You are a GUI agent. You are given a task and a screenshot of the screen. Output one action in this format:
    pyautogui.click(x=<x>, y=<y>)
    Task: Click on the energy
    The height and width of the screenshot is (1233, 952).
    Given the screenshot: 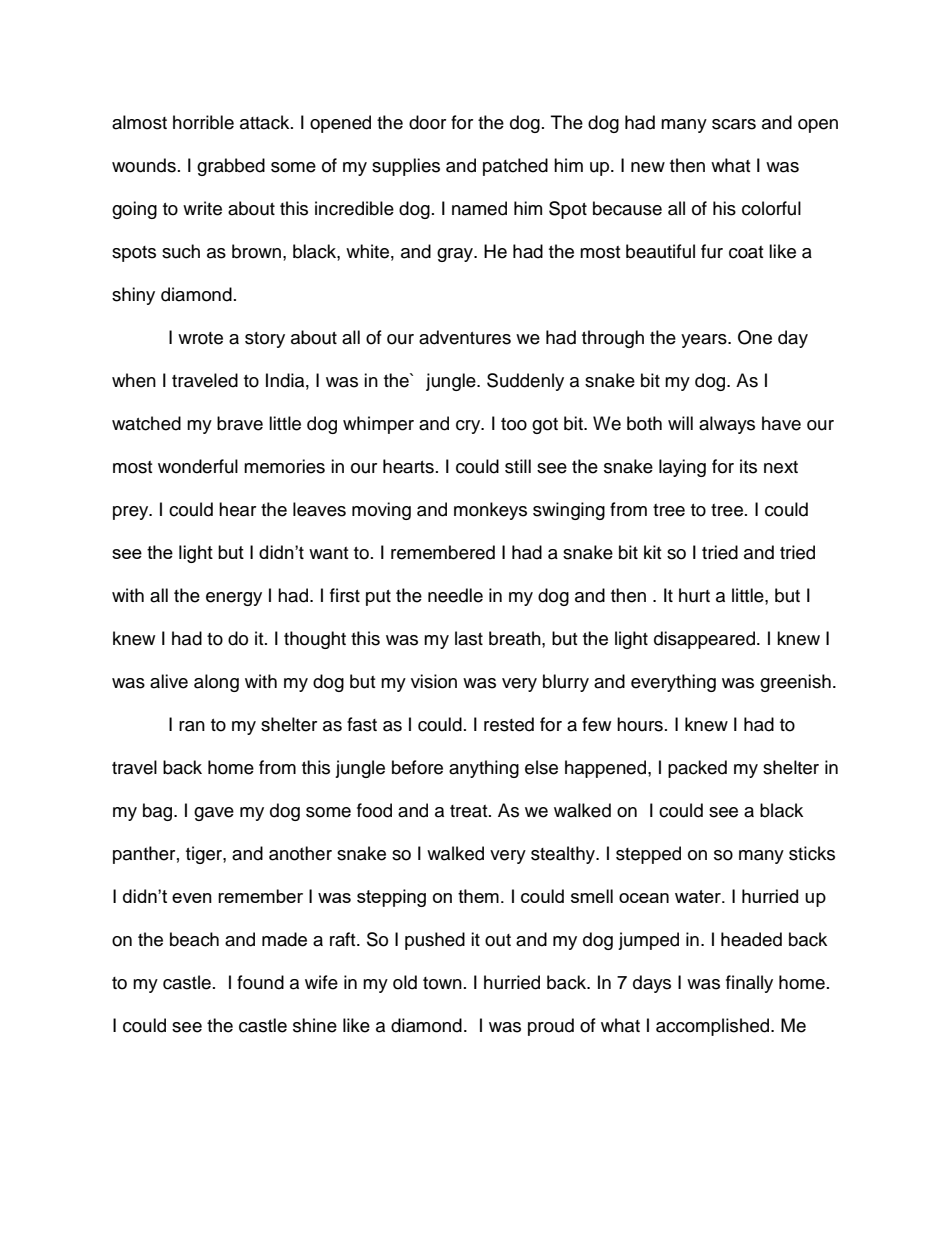 What is the action you would take?
    pyautogui.click(x=234, y=599)
